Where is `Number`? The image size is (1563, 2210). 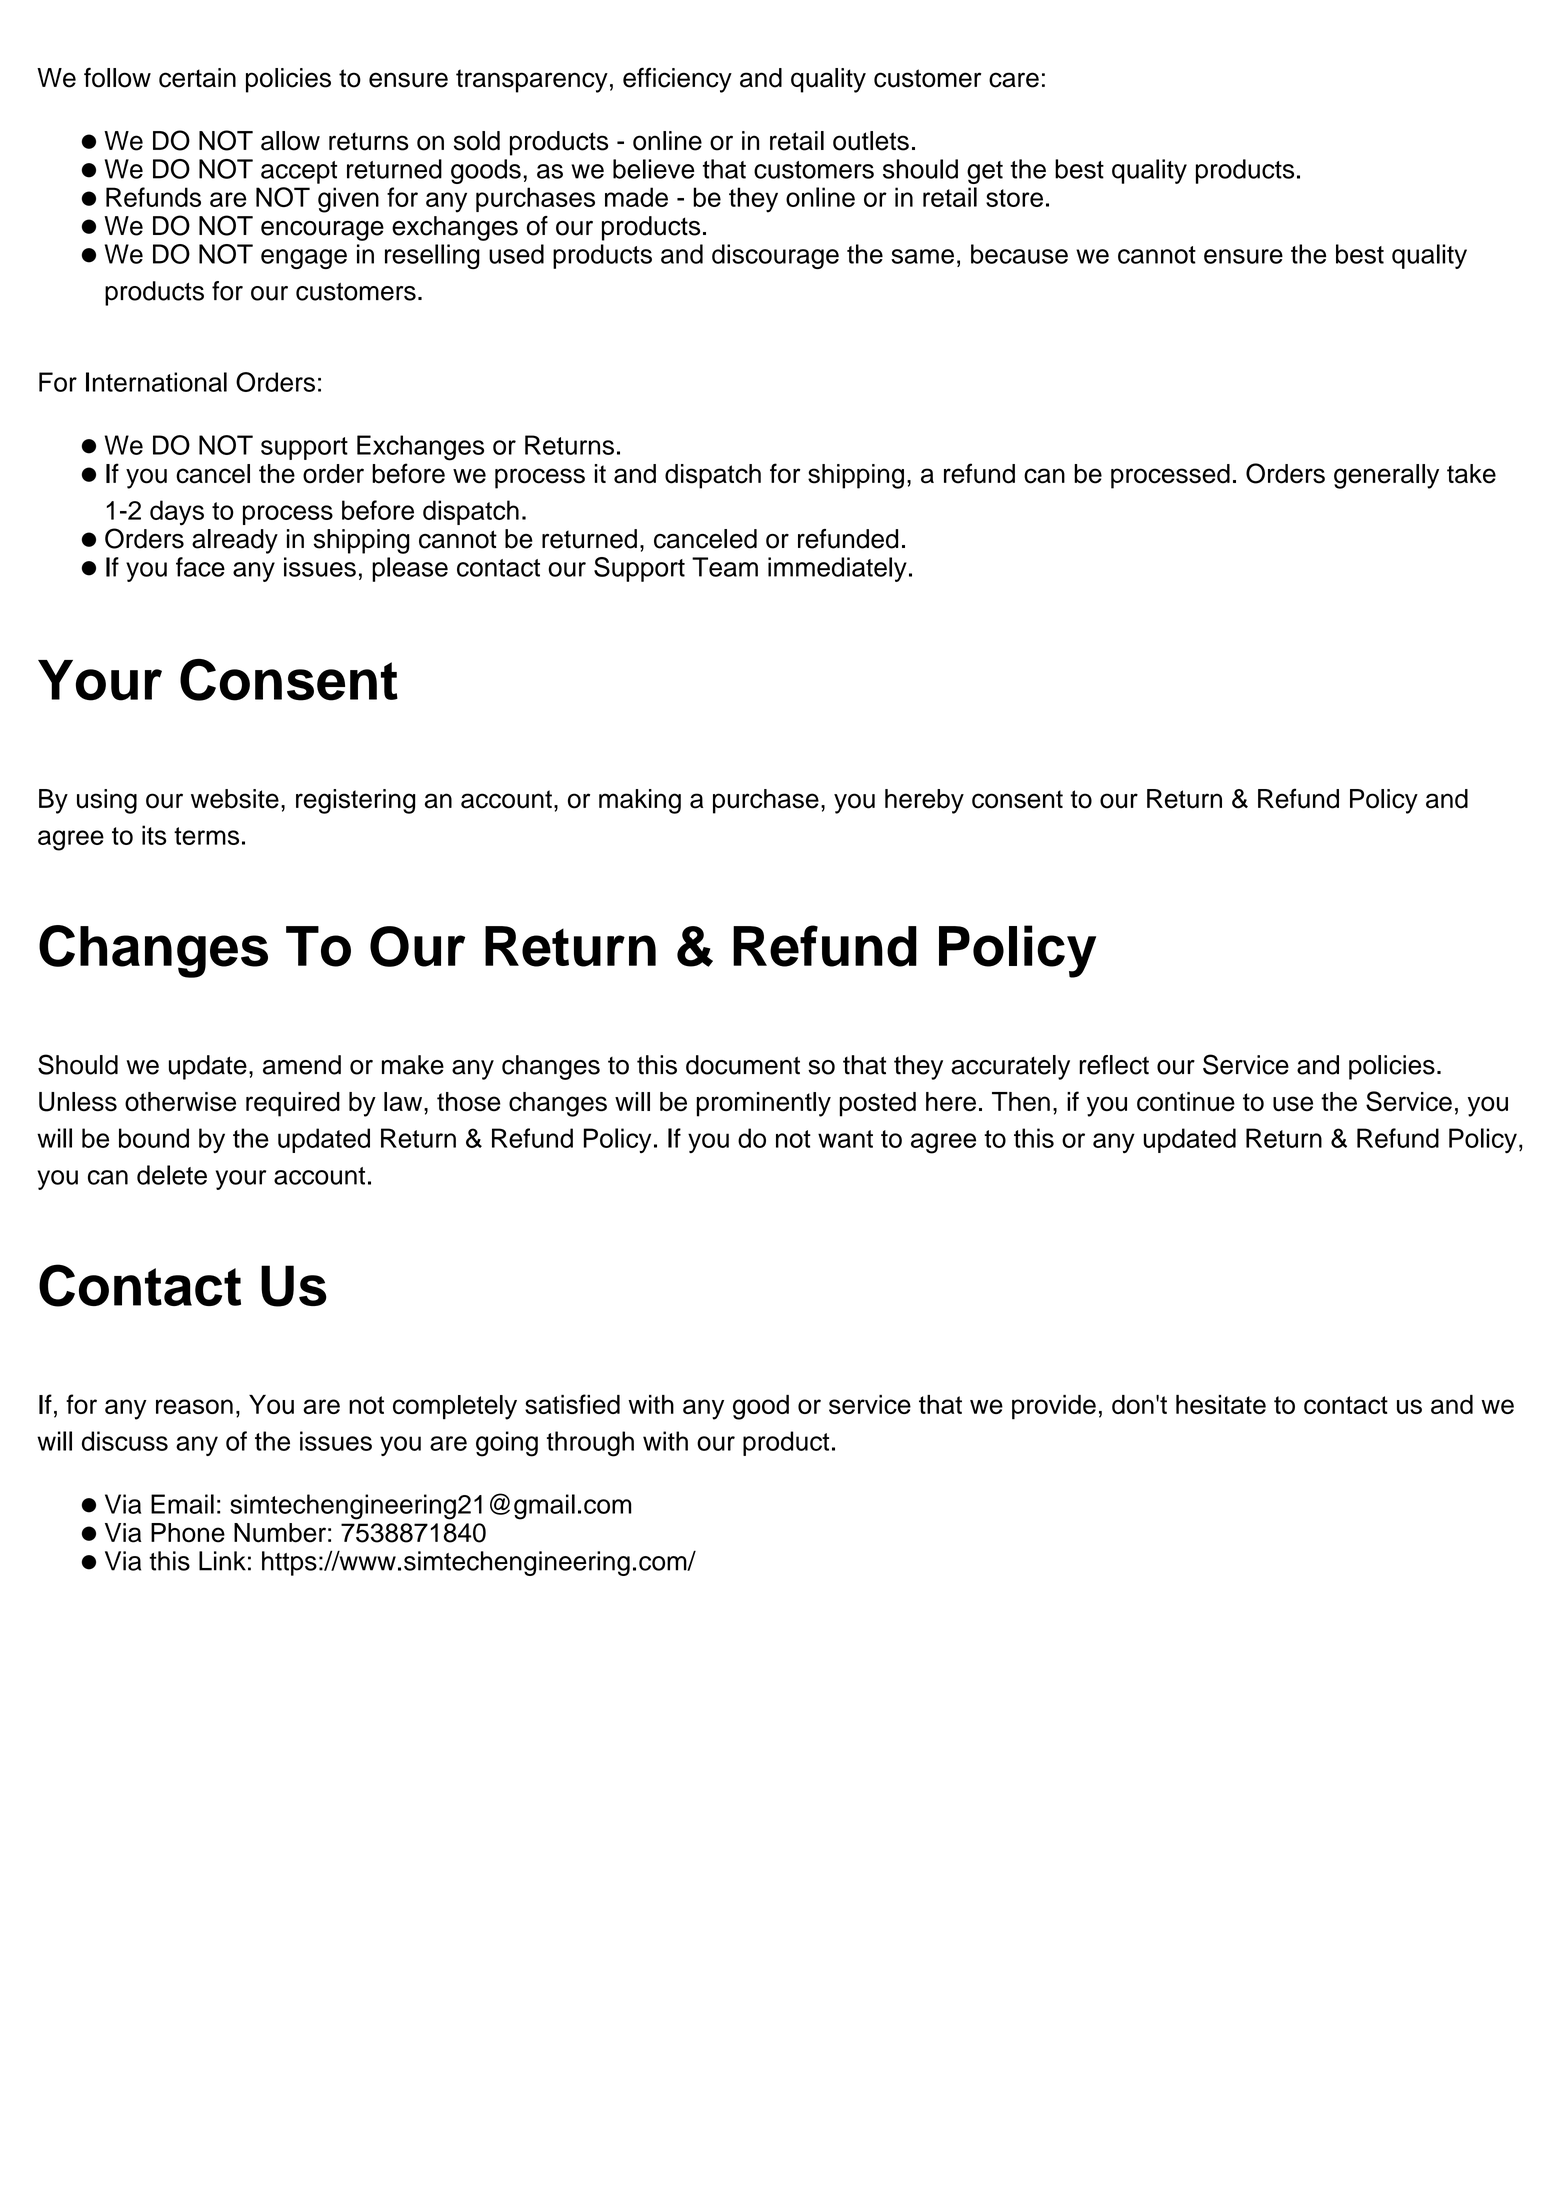
Number is located at coordinates (280, 1533).
